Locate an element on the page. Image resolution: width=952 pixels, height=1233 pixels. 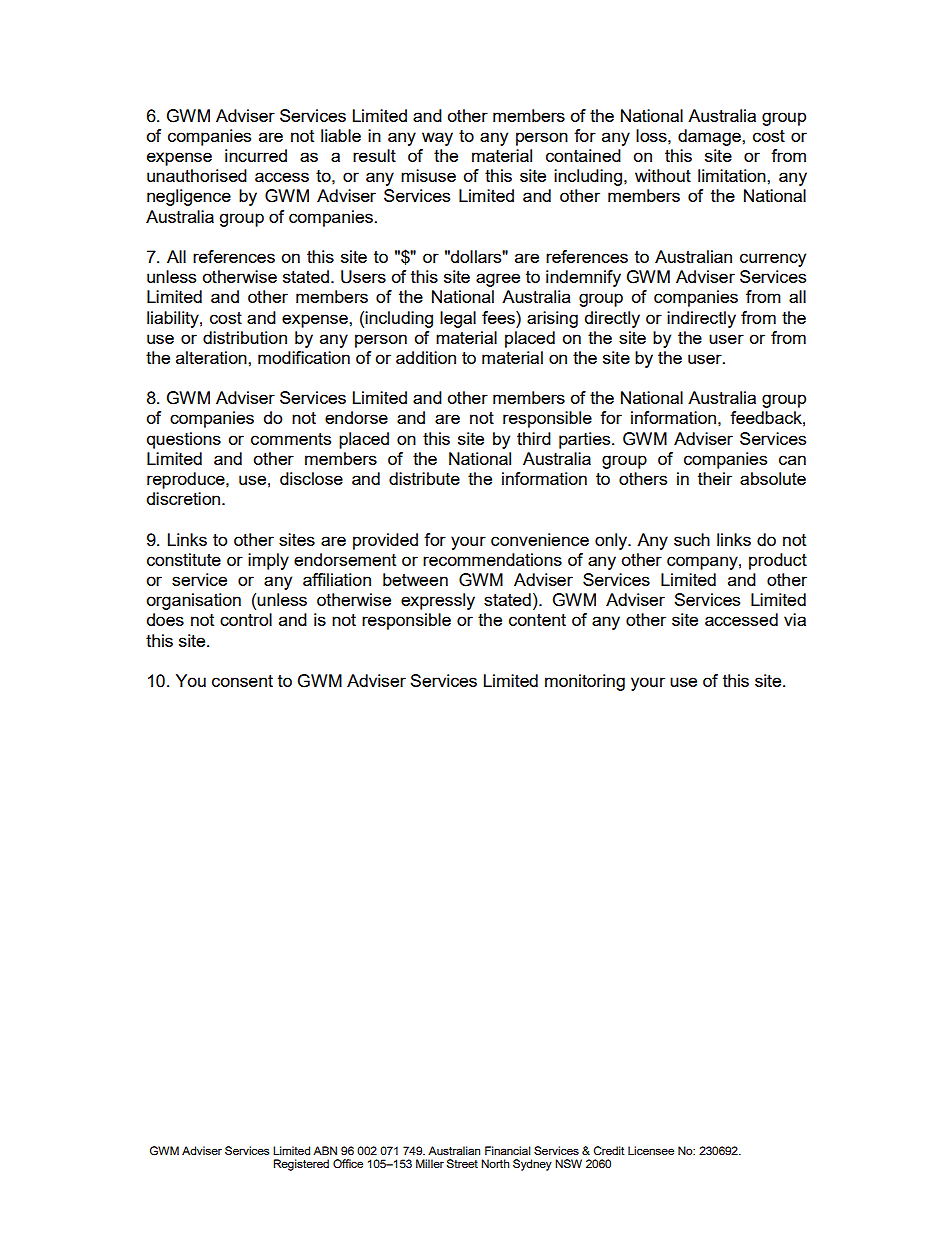
content is located at coordinates (537, 620).
